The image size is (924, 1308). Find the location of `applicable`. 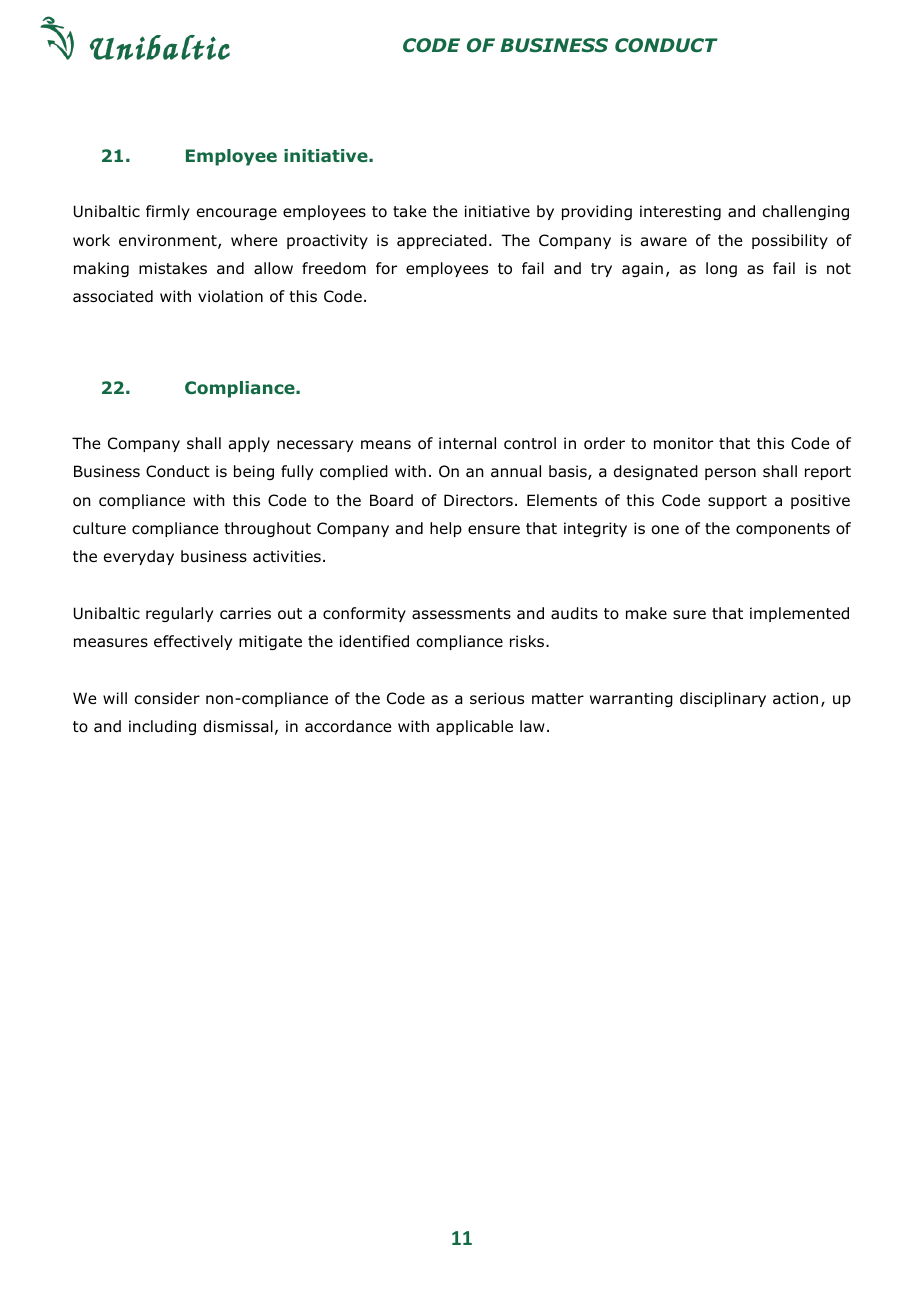

applicable is located at coordinates (474, 727).
